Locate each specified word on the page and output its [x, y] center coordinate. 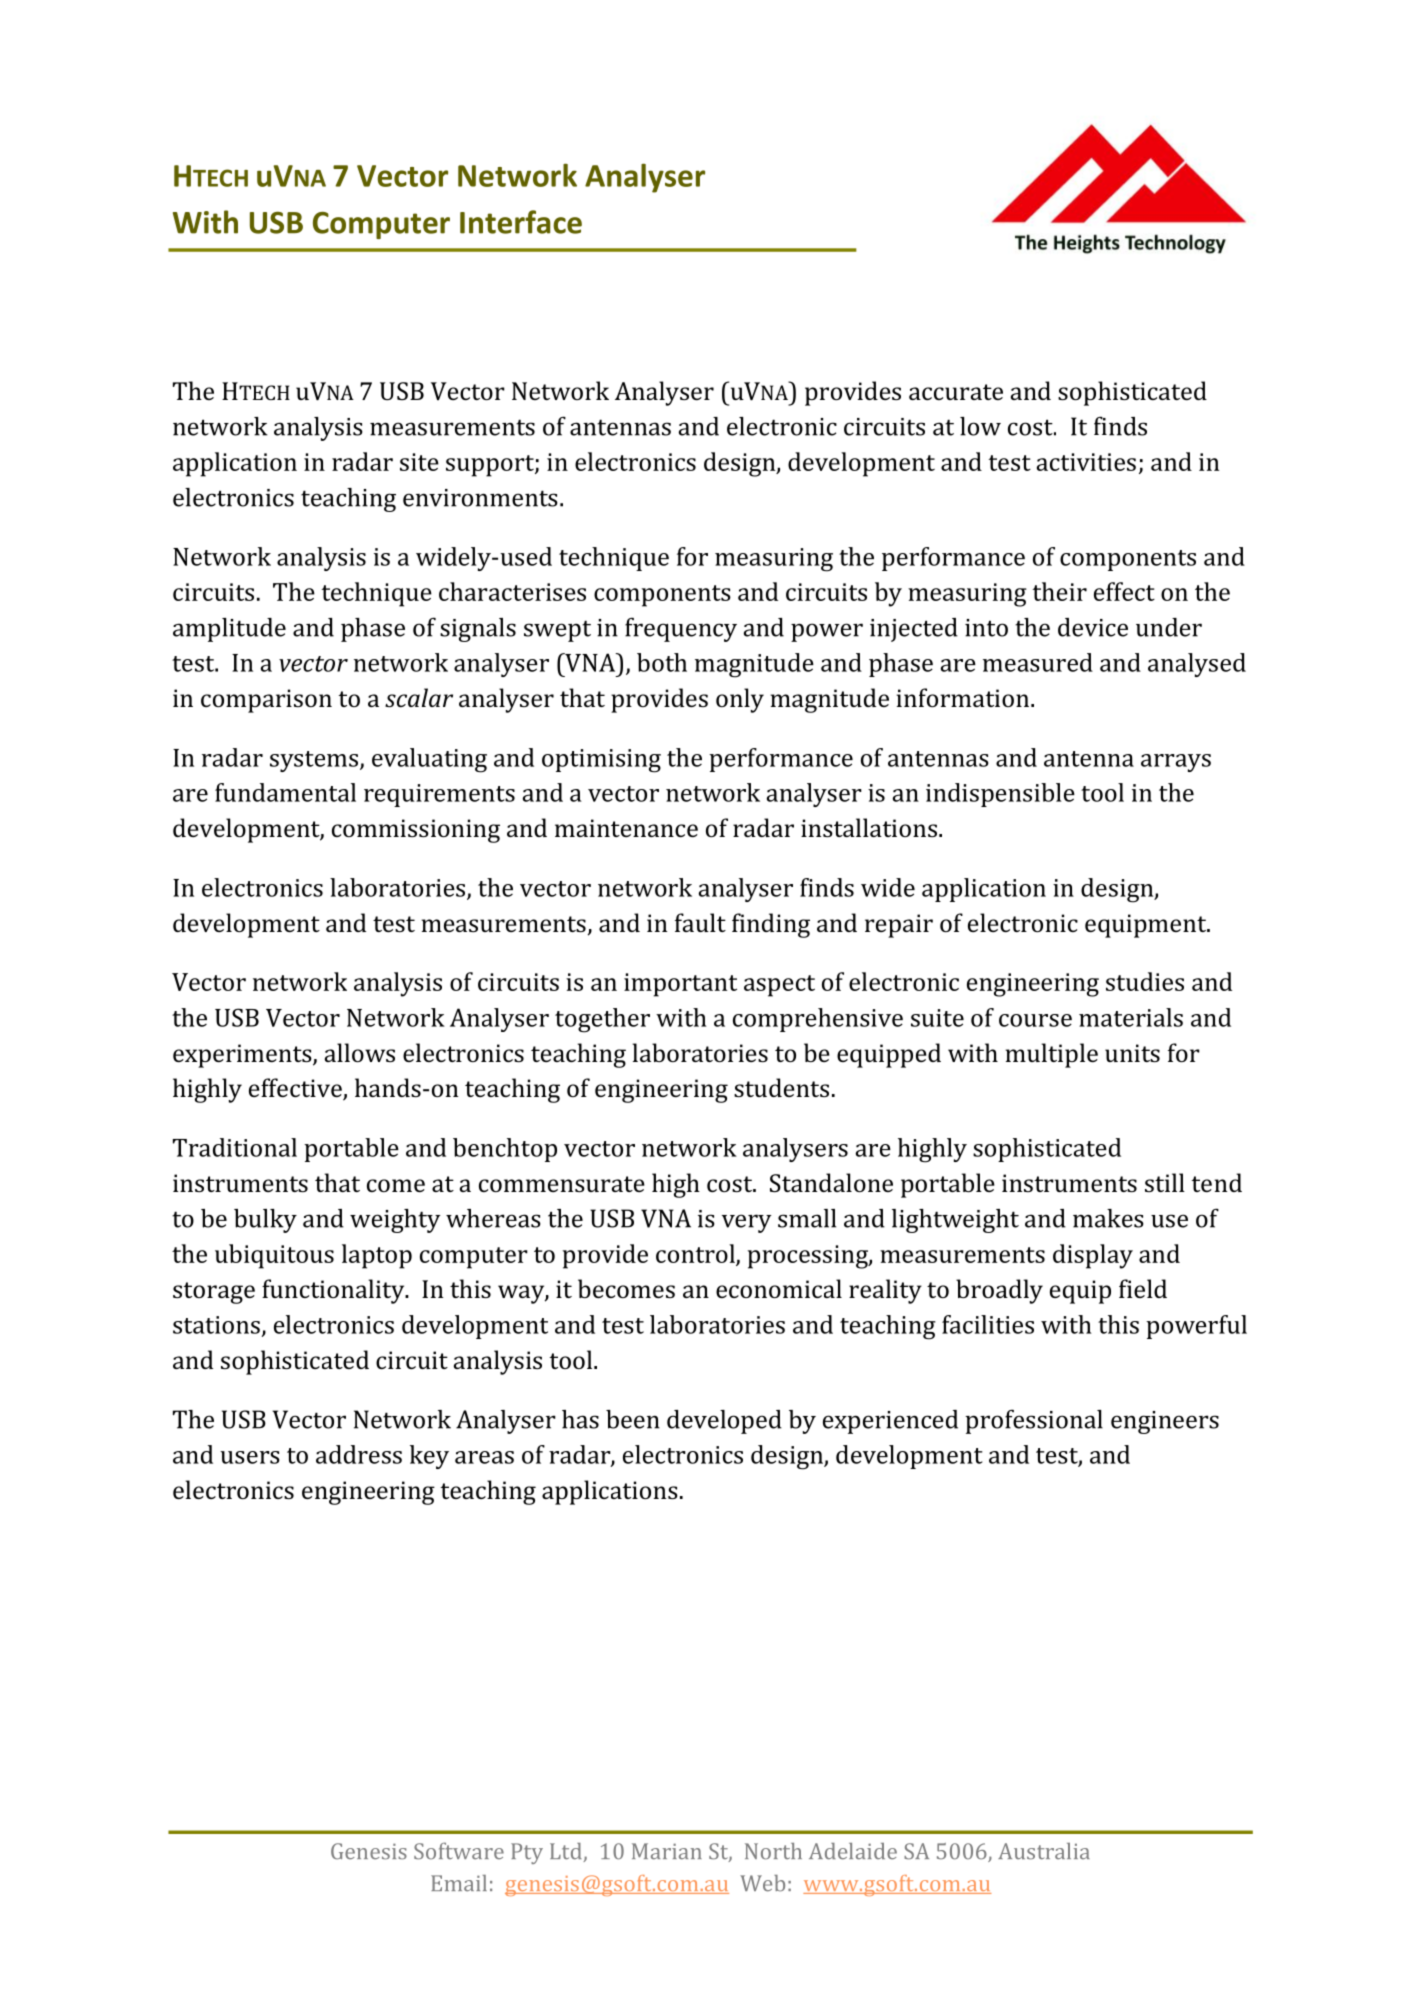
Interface [521, 222]
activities [1086, 462]
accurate [956, 392]
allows [360, 1052]
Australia [1044, 1851]
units [1132, 1053]
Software [459, 1851]
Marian [667, 1851]
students [781, 1087]
